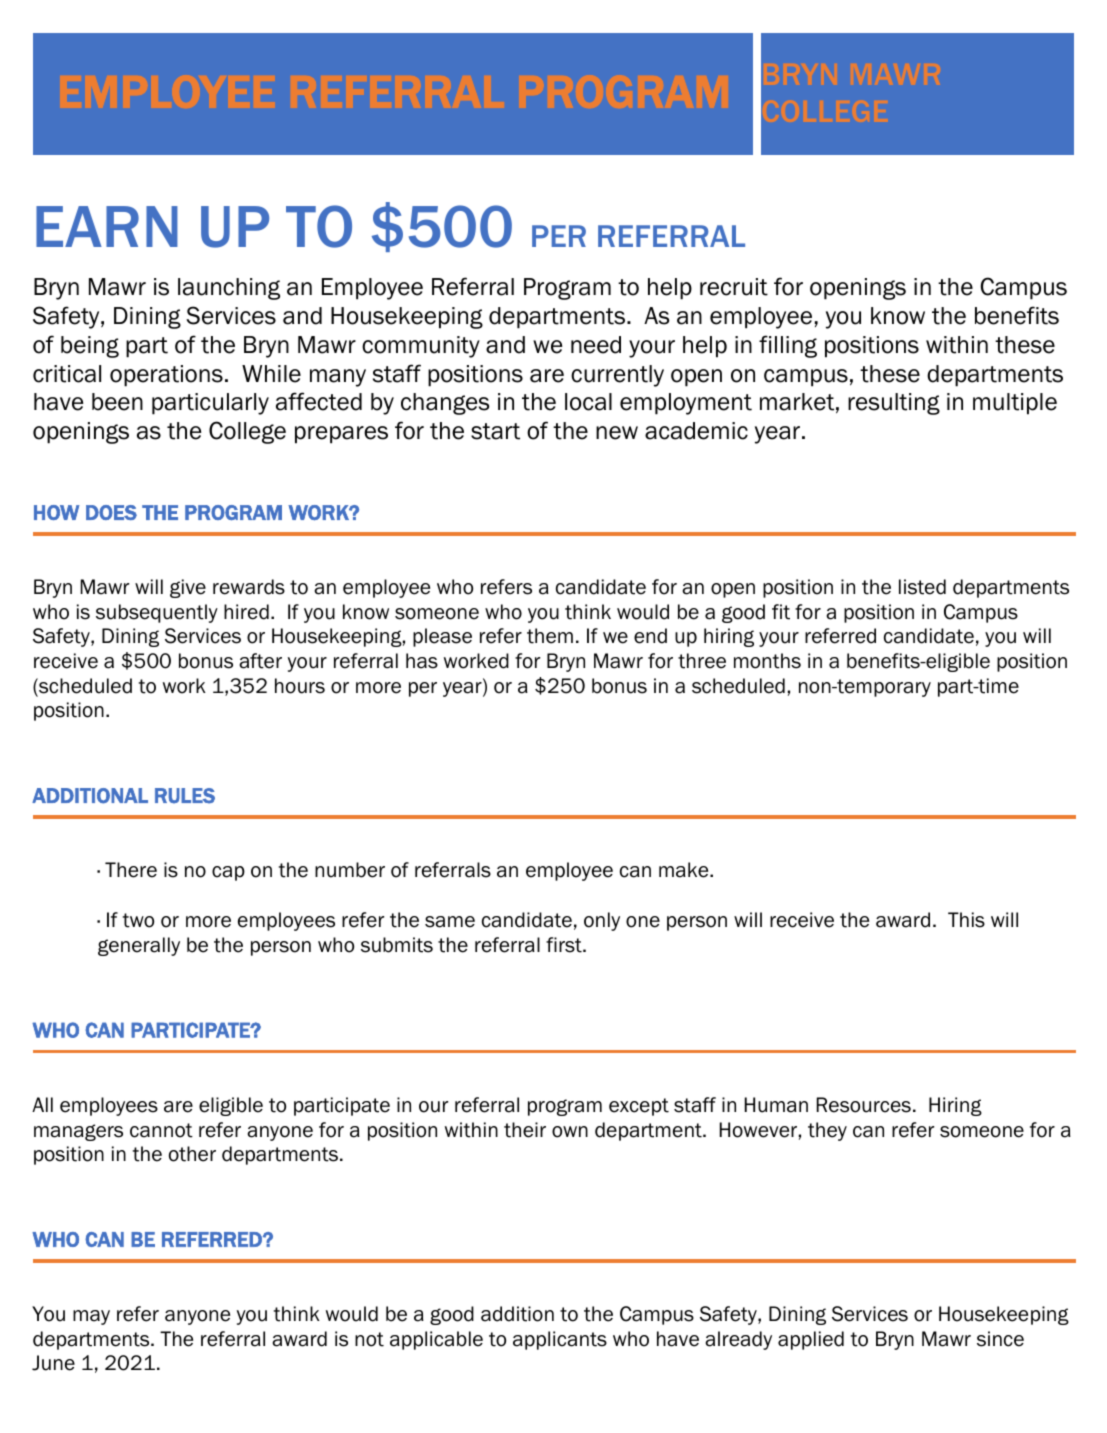  I want to click on them, so click(550, 636).
